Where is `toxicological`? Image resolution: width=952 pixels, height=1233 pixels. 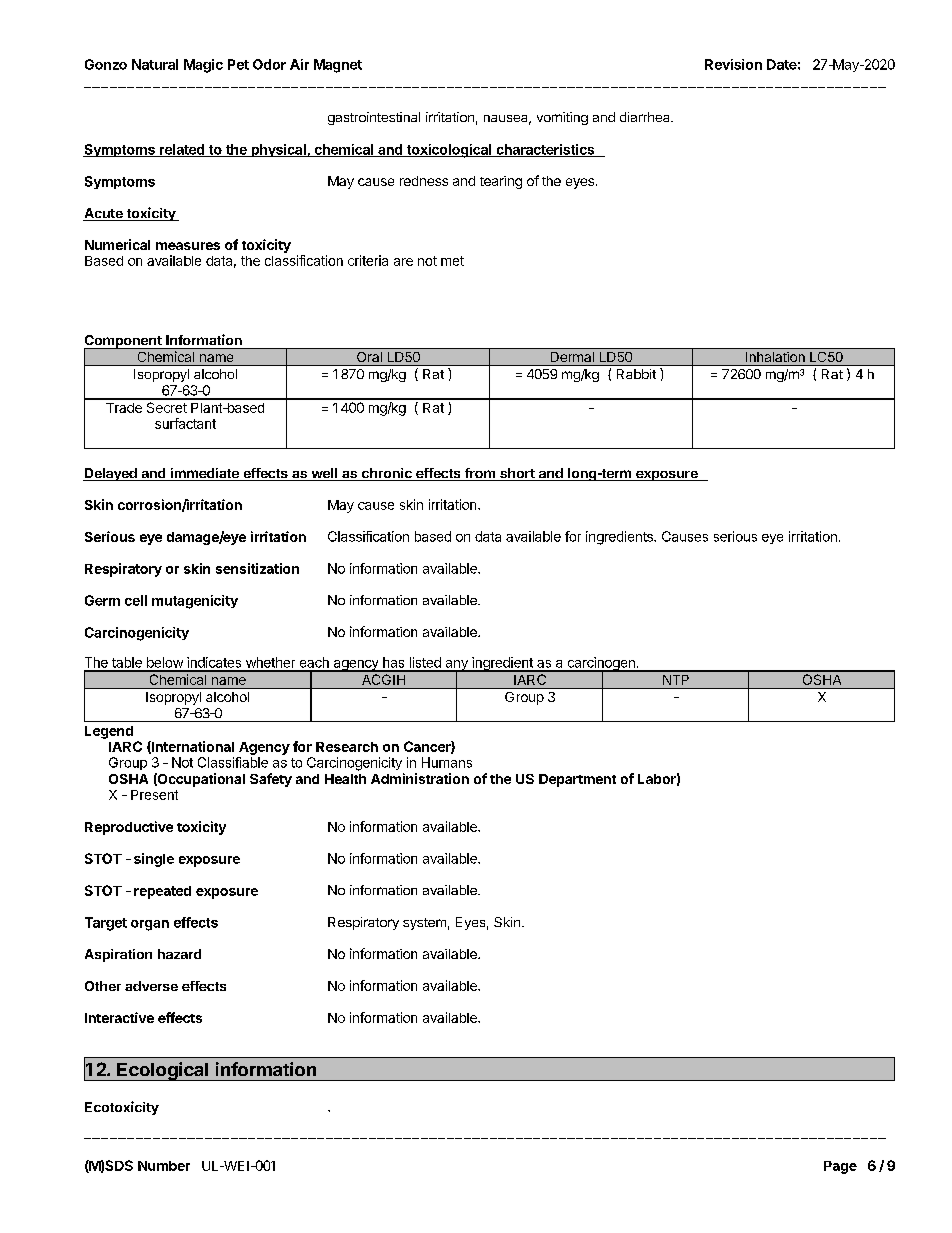
toxicological is located at coordinates (449, 151).
